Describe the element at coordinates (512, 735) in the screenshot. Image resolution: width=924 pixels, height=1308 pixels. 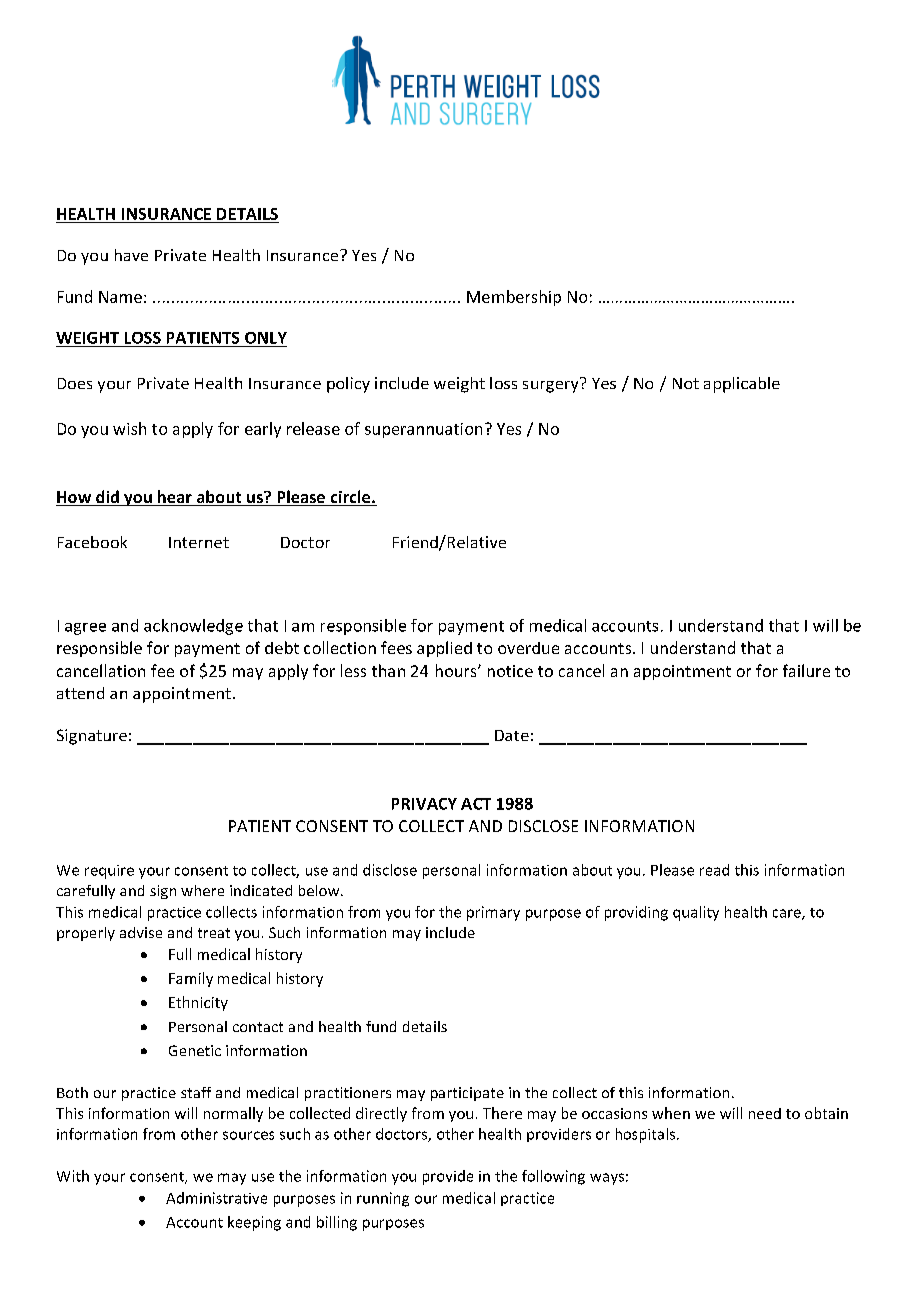
I see `Date` at that location.
